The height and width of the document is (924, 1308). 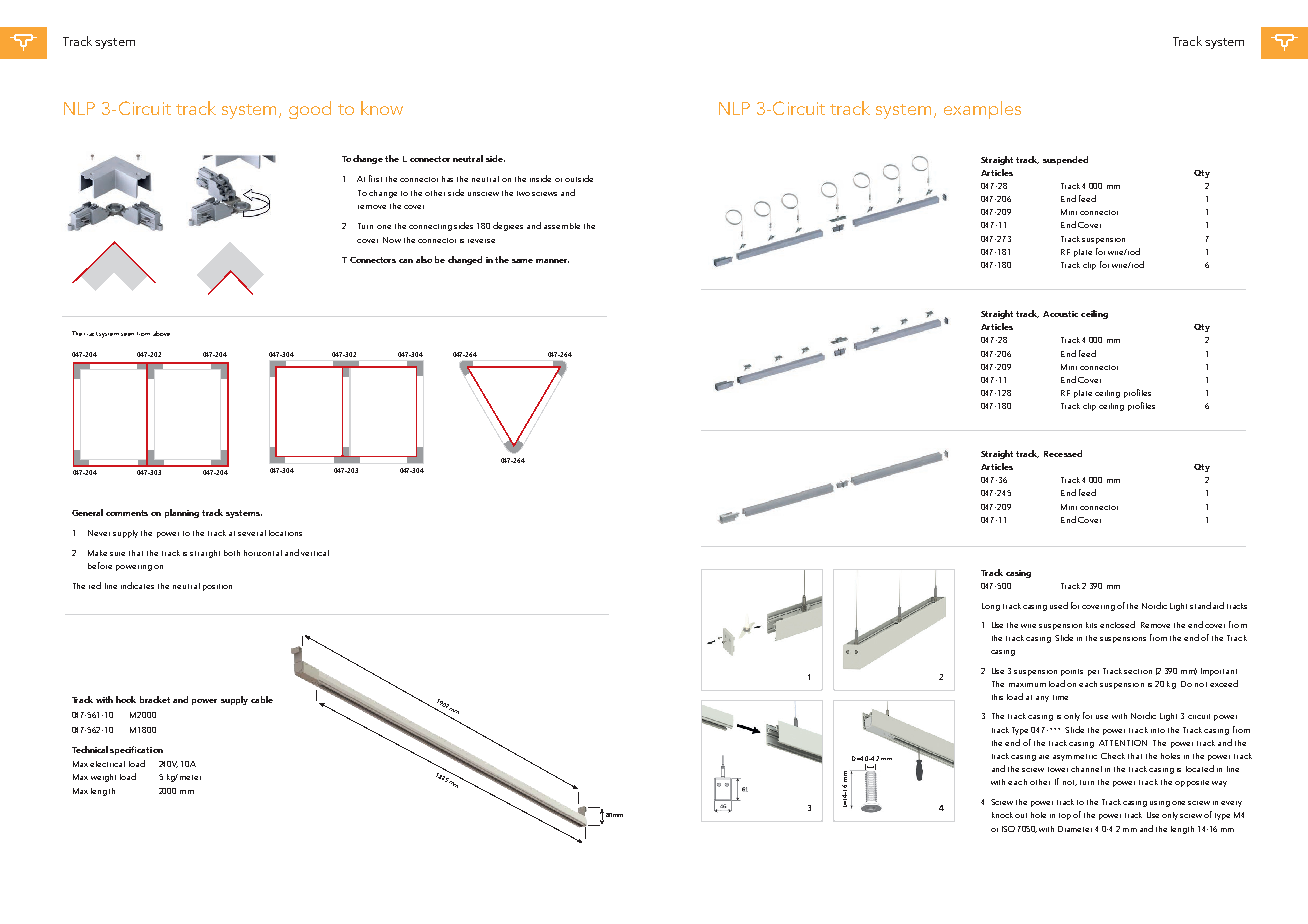 I want to click on weight, so click(x=103, y=778).
